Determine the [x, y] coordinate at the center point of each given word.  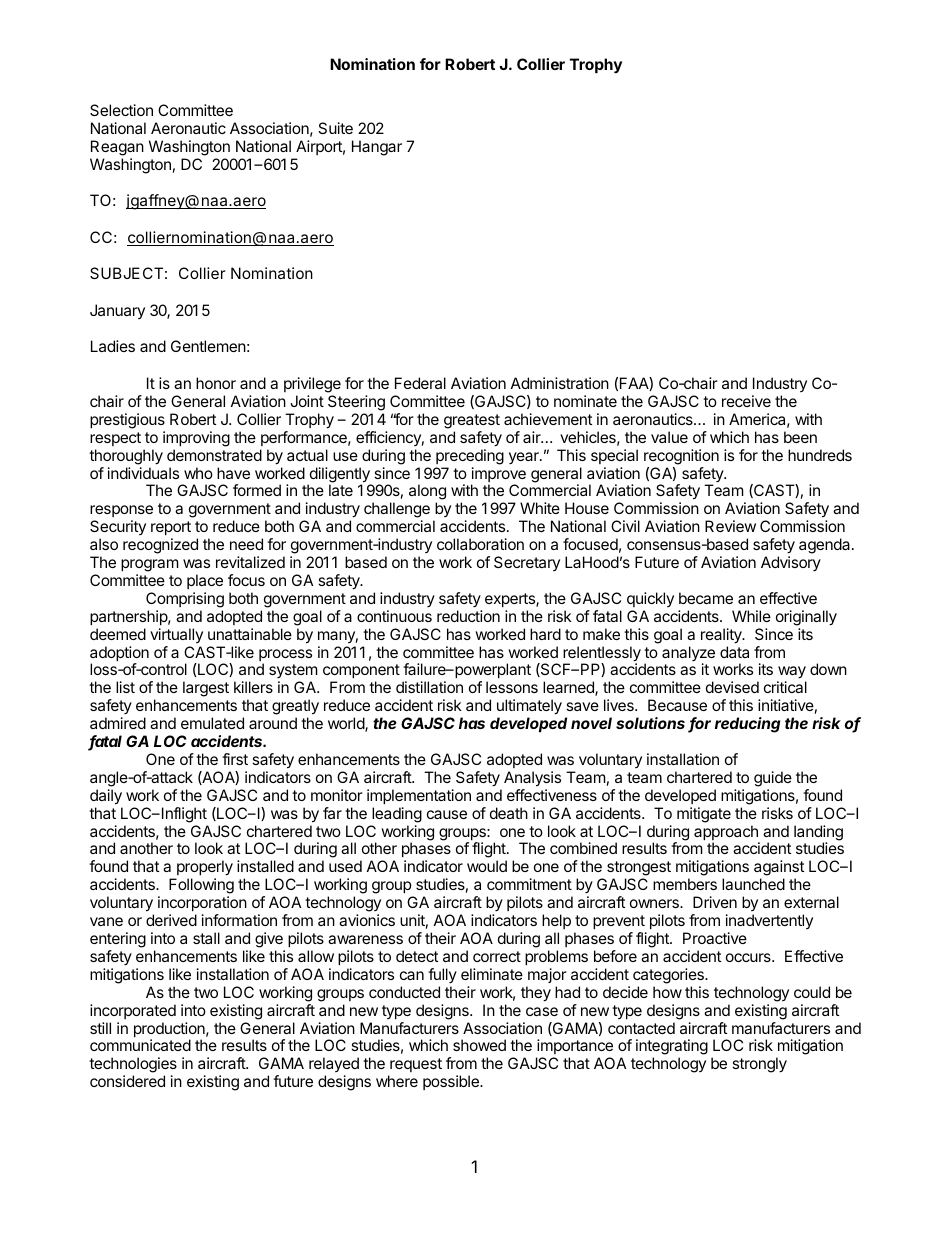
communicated [140, 1045]
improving [196, 439]
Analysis [532, 779]
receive [746, 401]
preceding [470, 457]
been [800, 437]
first [235, 759]
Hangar [377, 148]
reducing [747, 725]
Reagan [117, 148]
